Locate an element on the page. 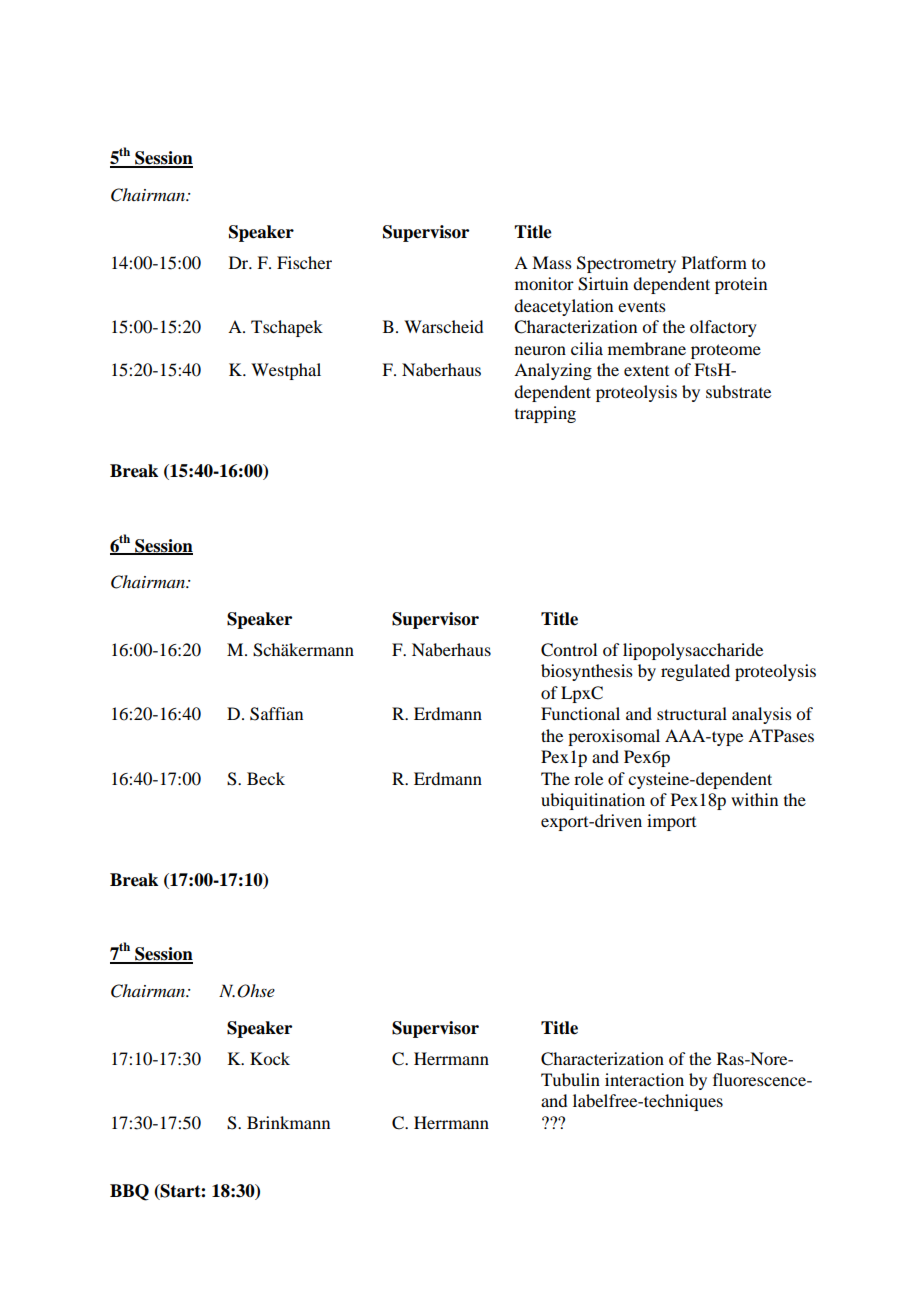  Functional is located at coordinates (580, 713).
